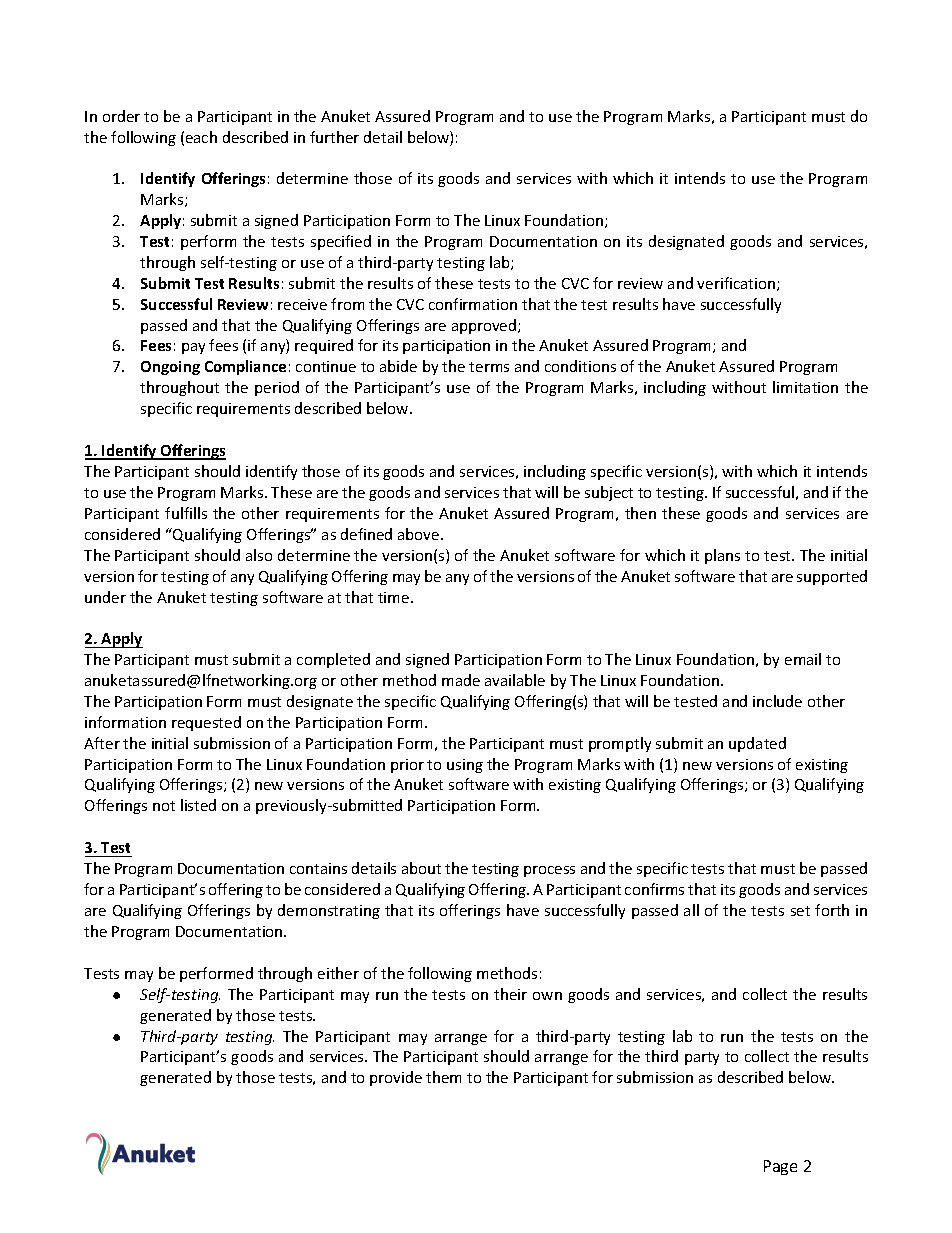 The width and height of the image is (952, 1233). Describe the element at coordinates (396, 1078) in the image. I see `provide` at that location.
